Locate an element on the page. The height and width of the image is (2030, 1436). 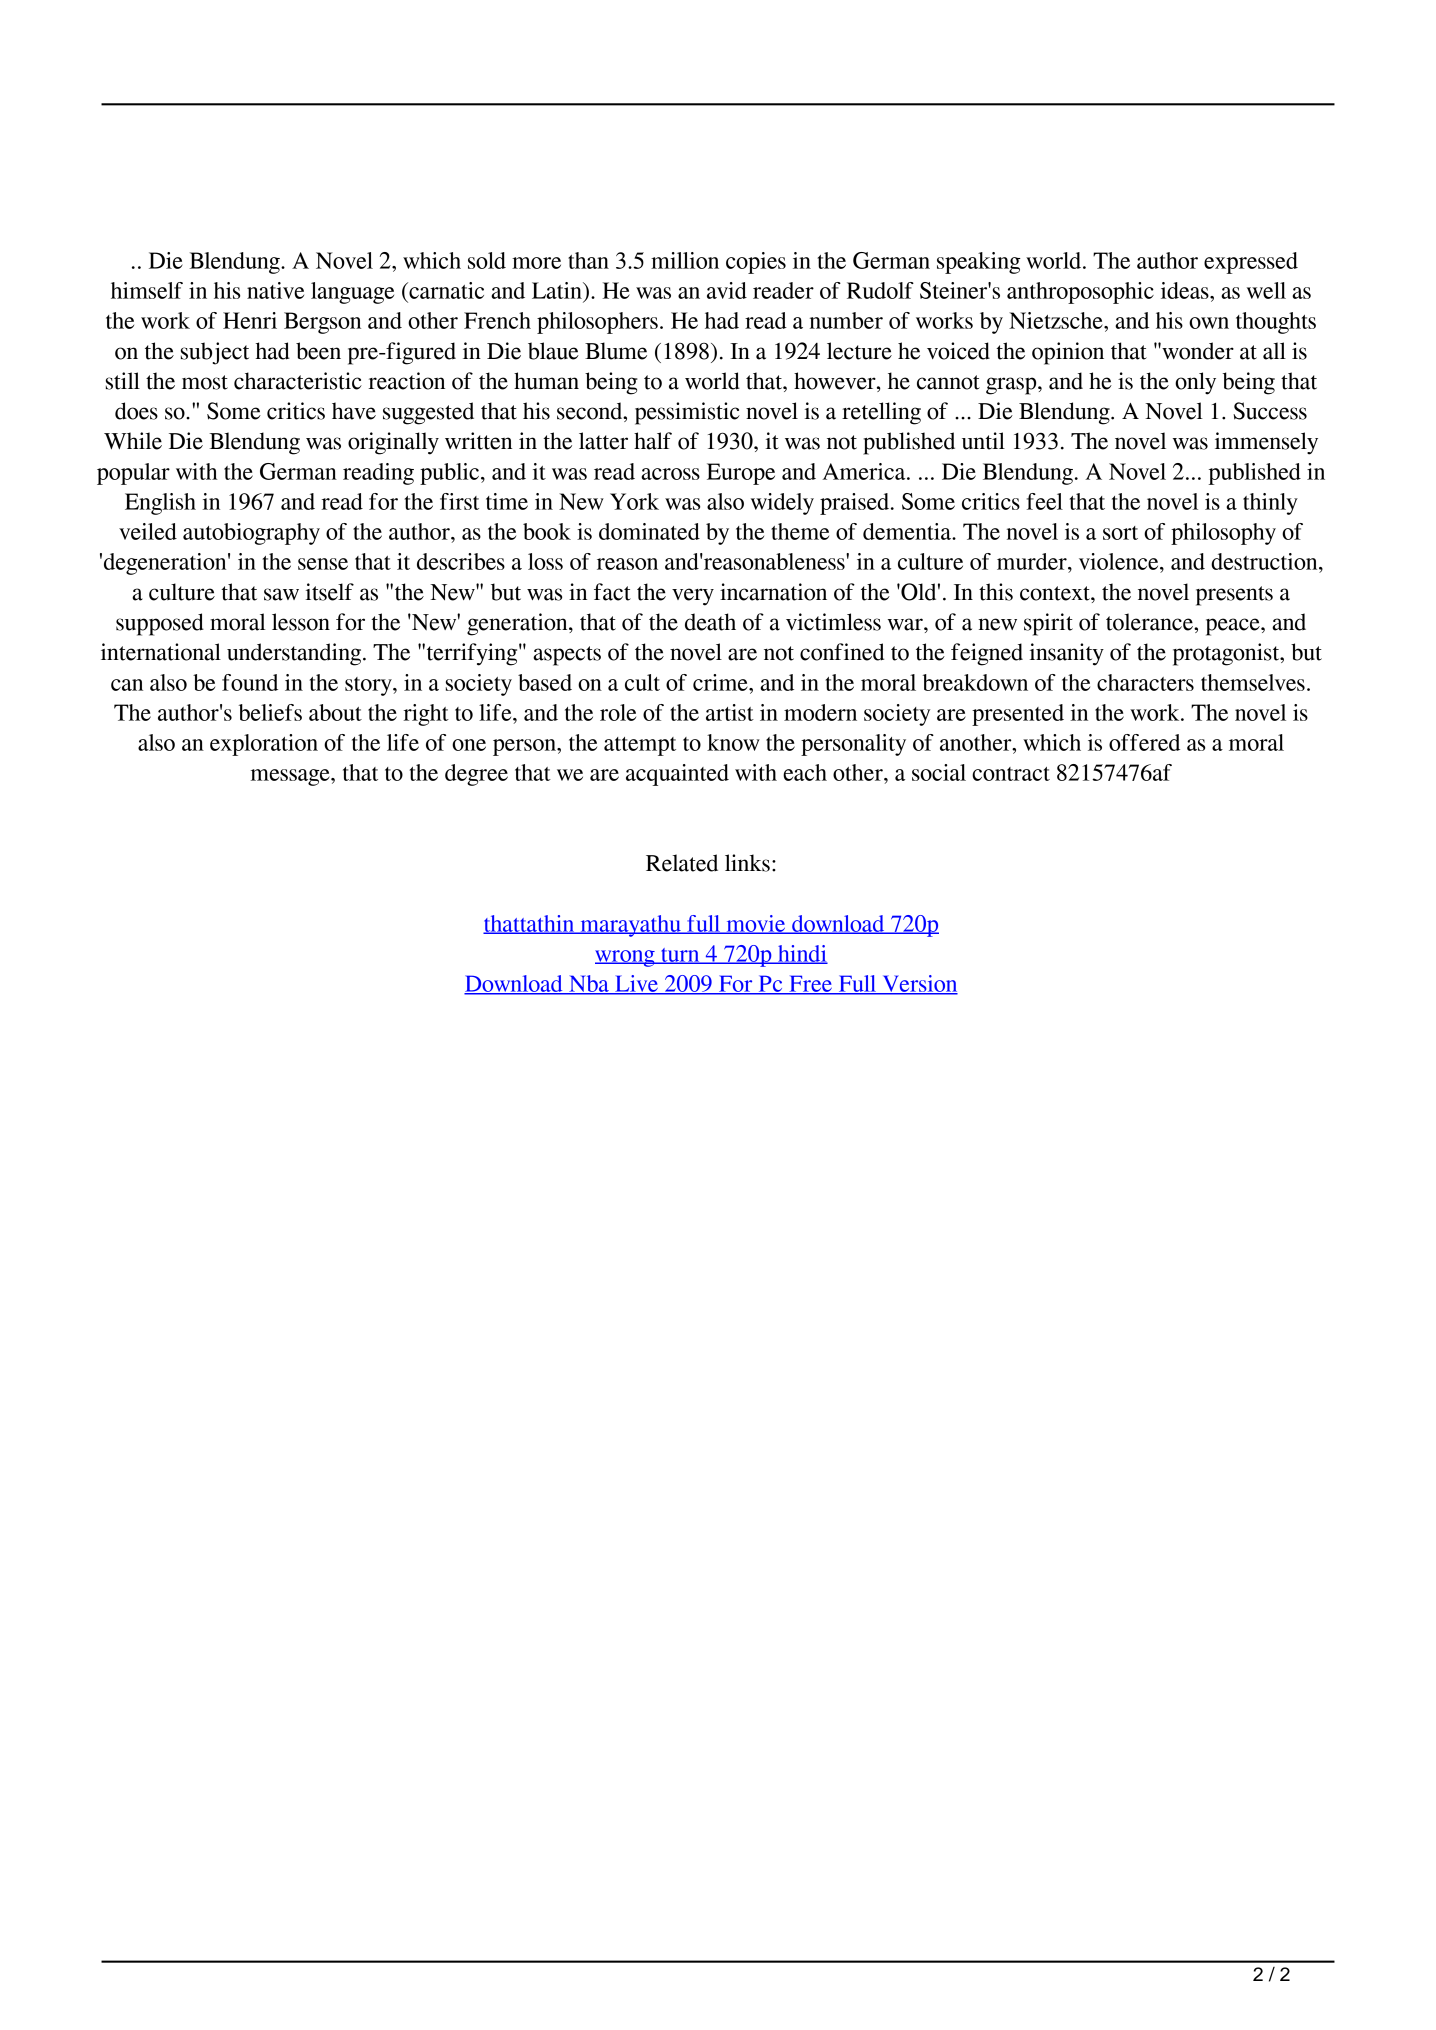
lesson is located at coordinates (301, 622).
